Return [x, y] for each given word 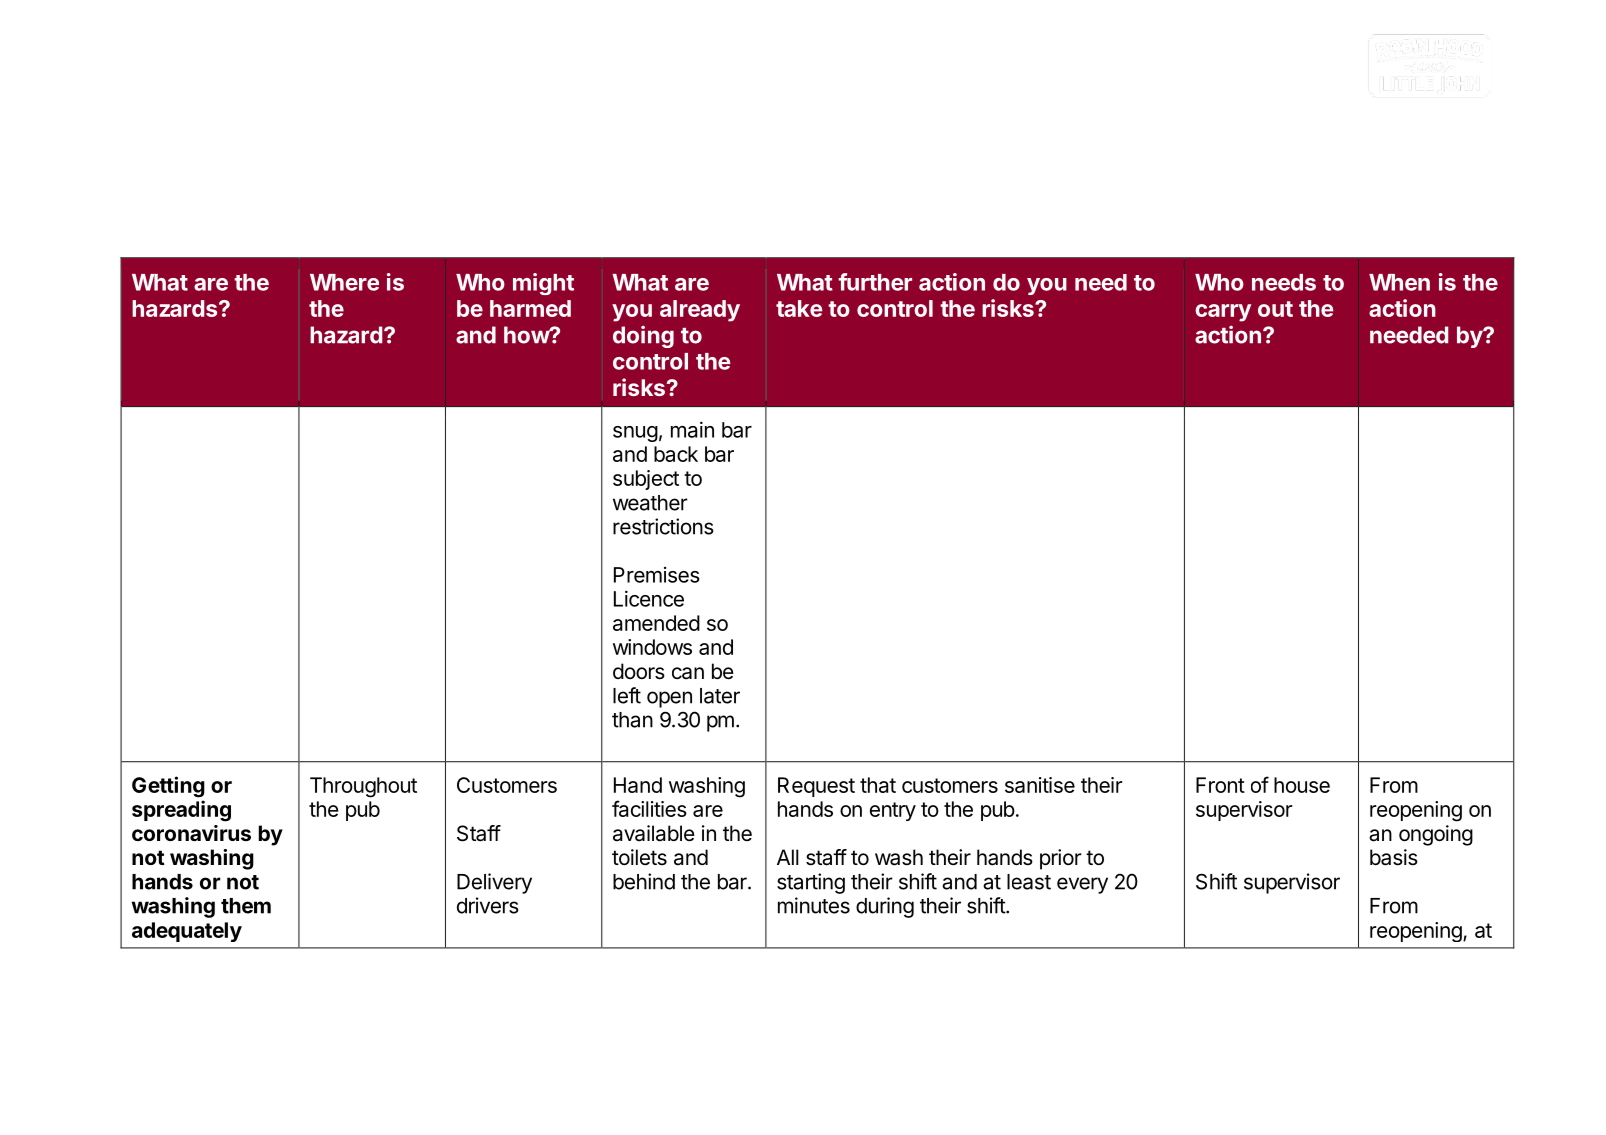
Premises [657, 575]
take [799, 308]
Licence [649, 598]
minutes [814, 905]
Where [344, 282]
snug [635, 434]
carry [1223, 313]
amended [656, 623]
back [676, 454]
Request [816, 787]
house [1302, 785]
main [692, 429]
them [246, 906]
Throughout [363, 787]
